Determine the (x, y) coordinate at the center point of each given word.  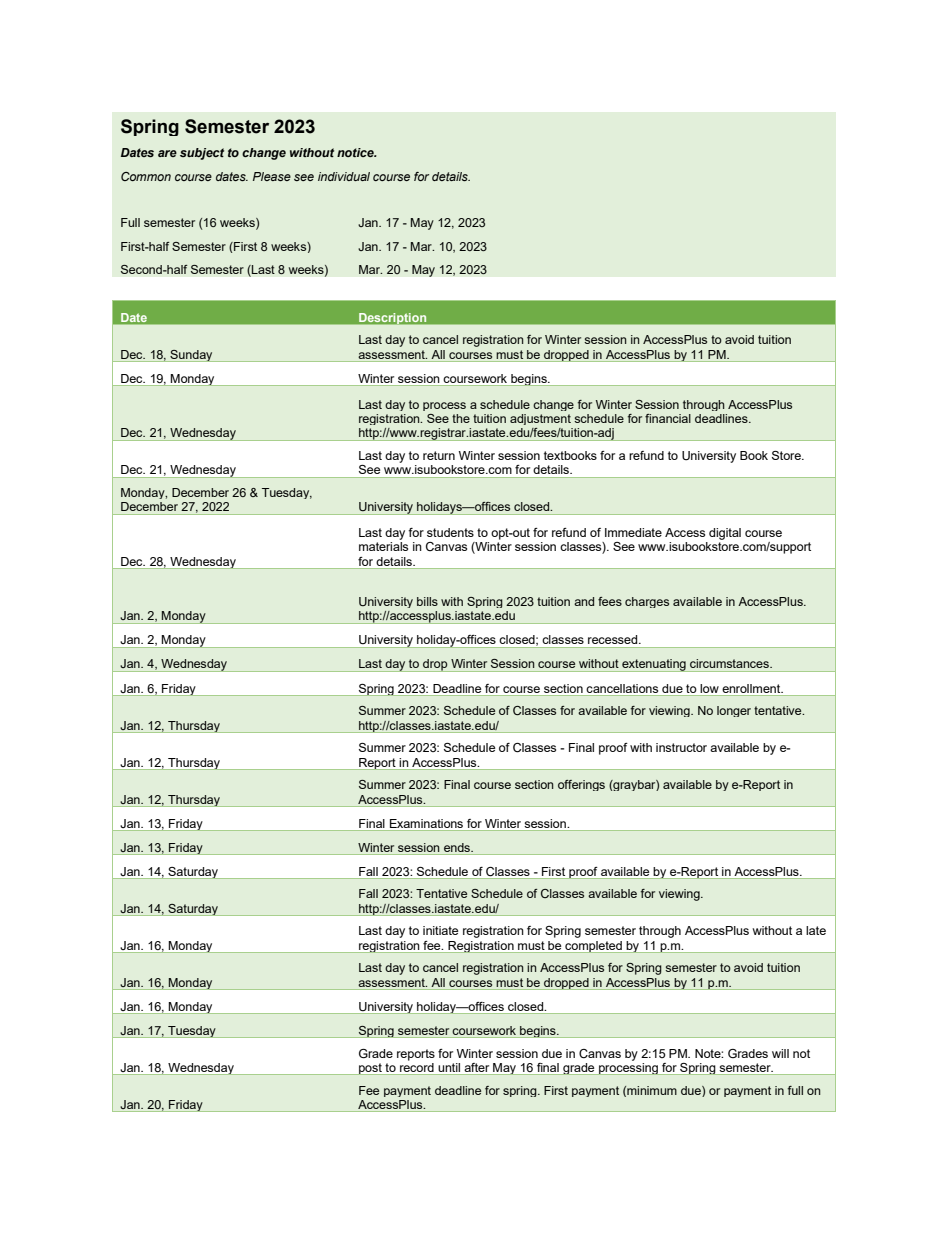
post (370, 1069)
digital (725, 534)
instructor (681, 747)
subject (202, 154)
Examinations (426, 823)
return (439, 455)
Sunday (191, 355)
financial (668, 418)
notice (356, 152)
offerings (581, 785)
